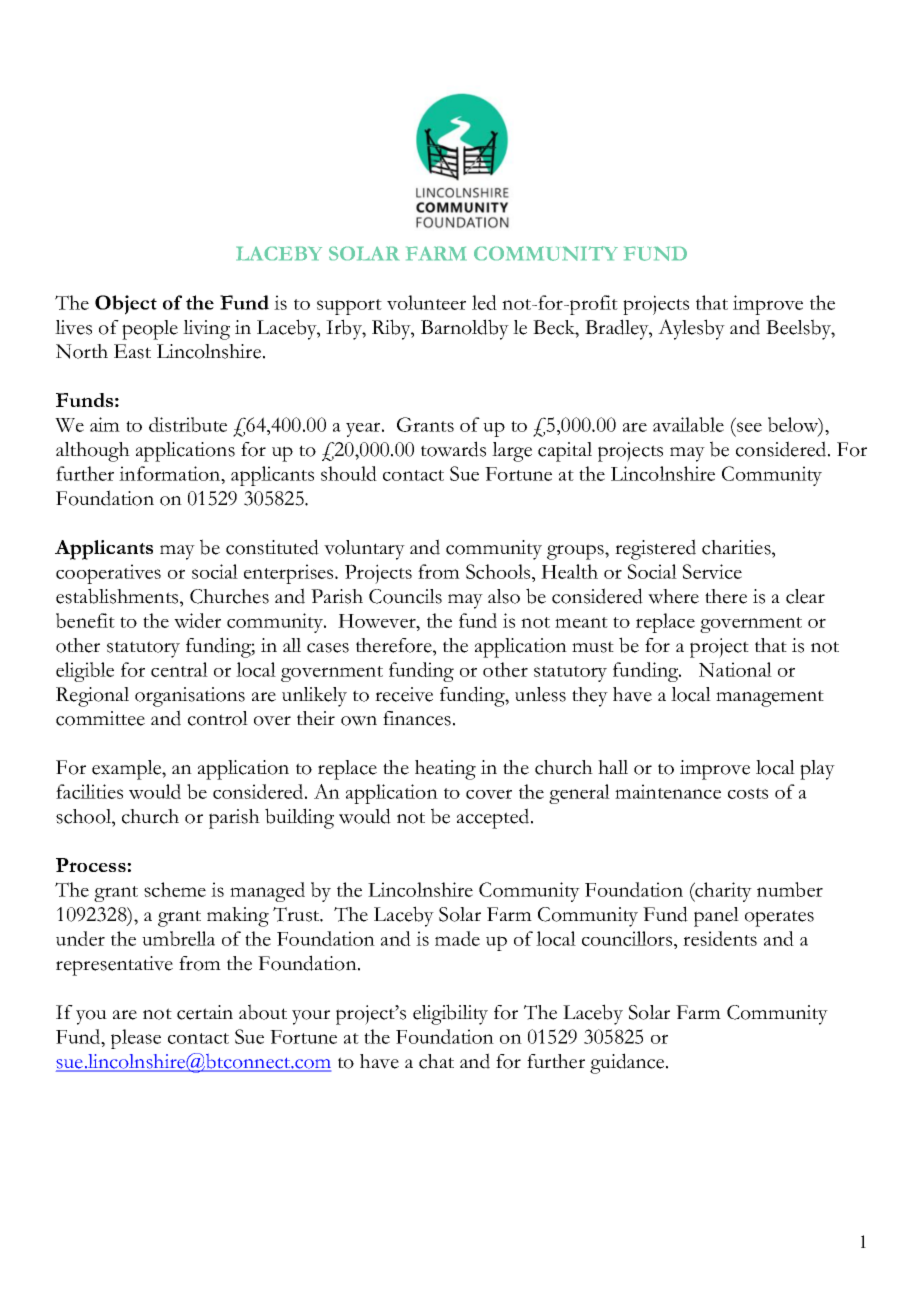  What do you see at coordinates (493, 818) in the screenshot?
I see `accepted` at bounding box center [493, 818].
